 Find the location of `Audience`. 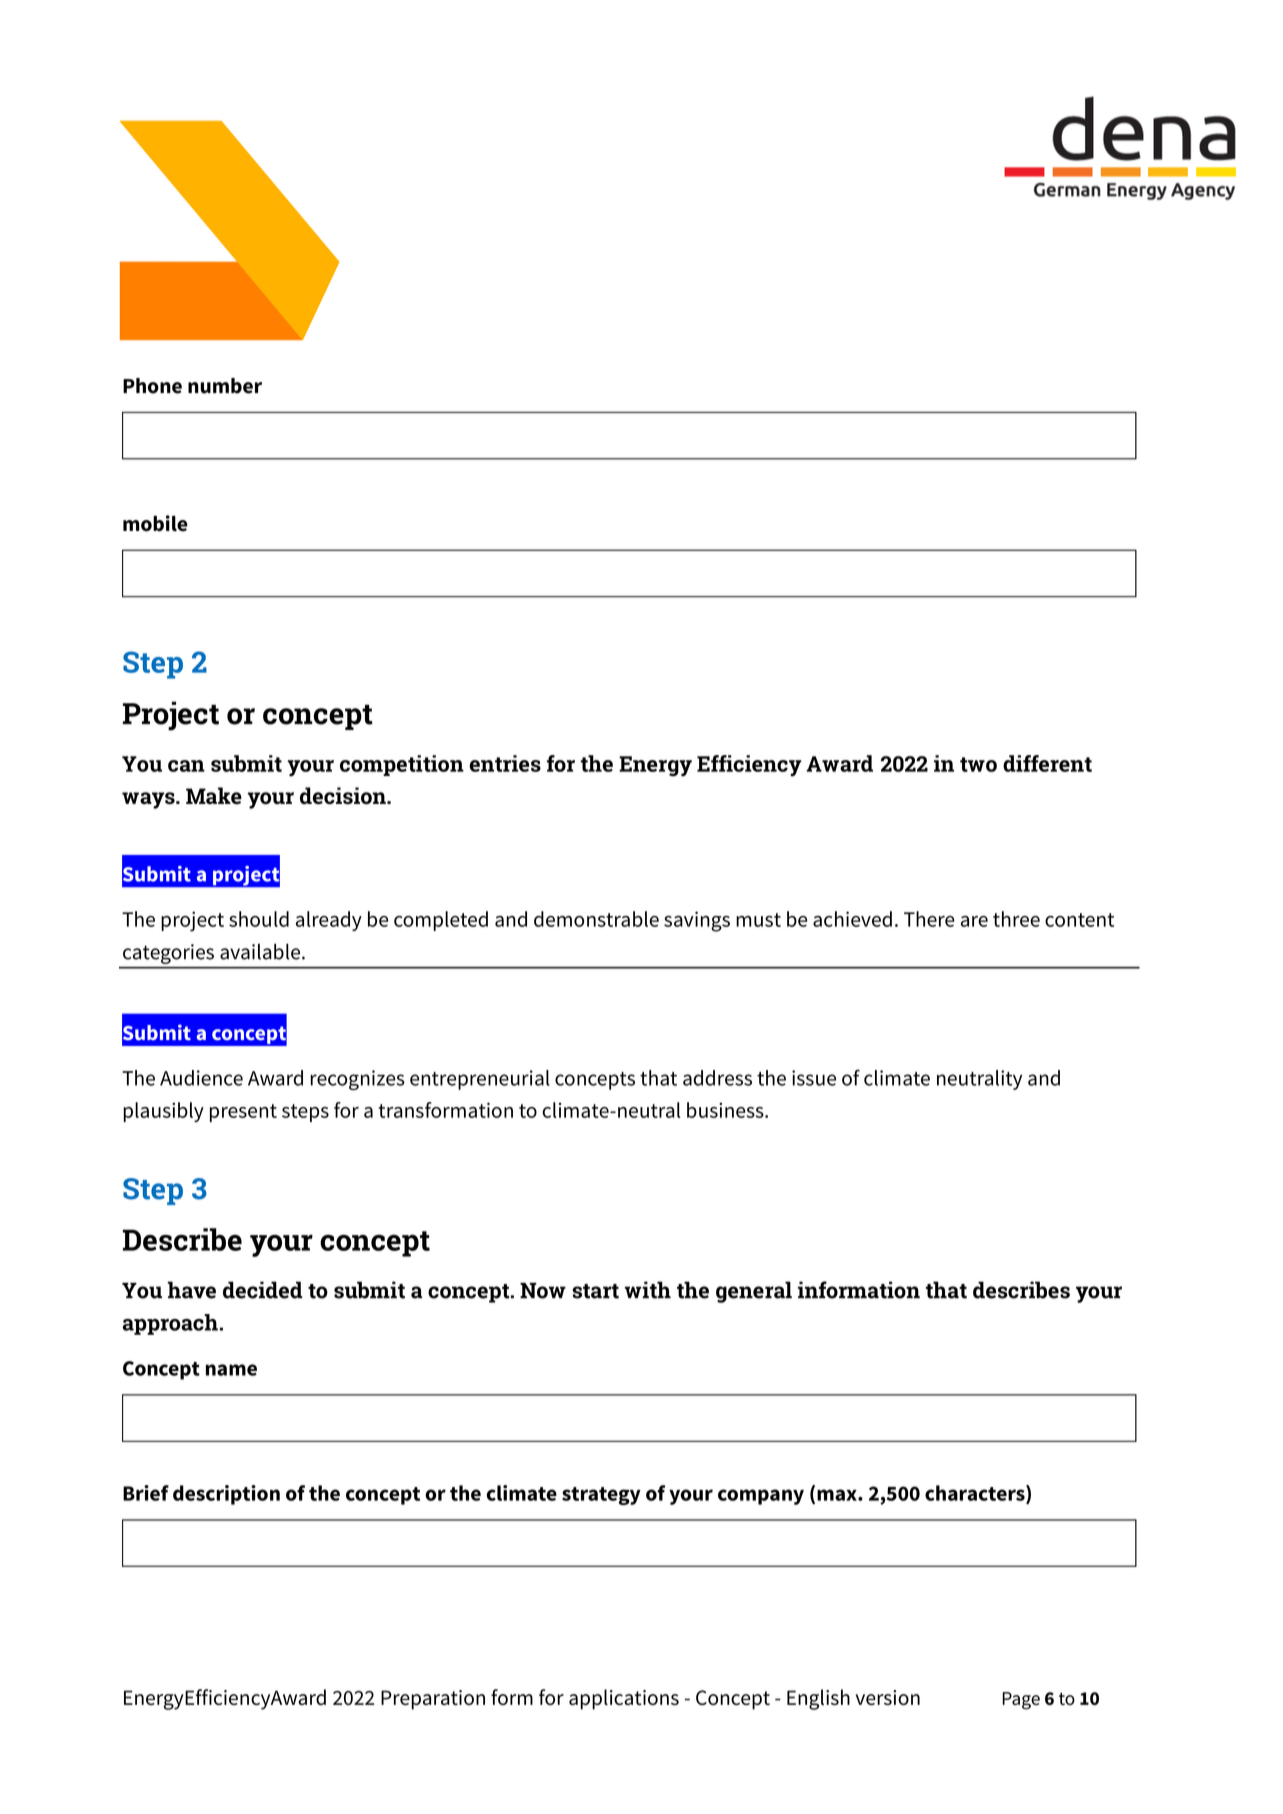

Audience is located at coordinates (201, 1078).
